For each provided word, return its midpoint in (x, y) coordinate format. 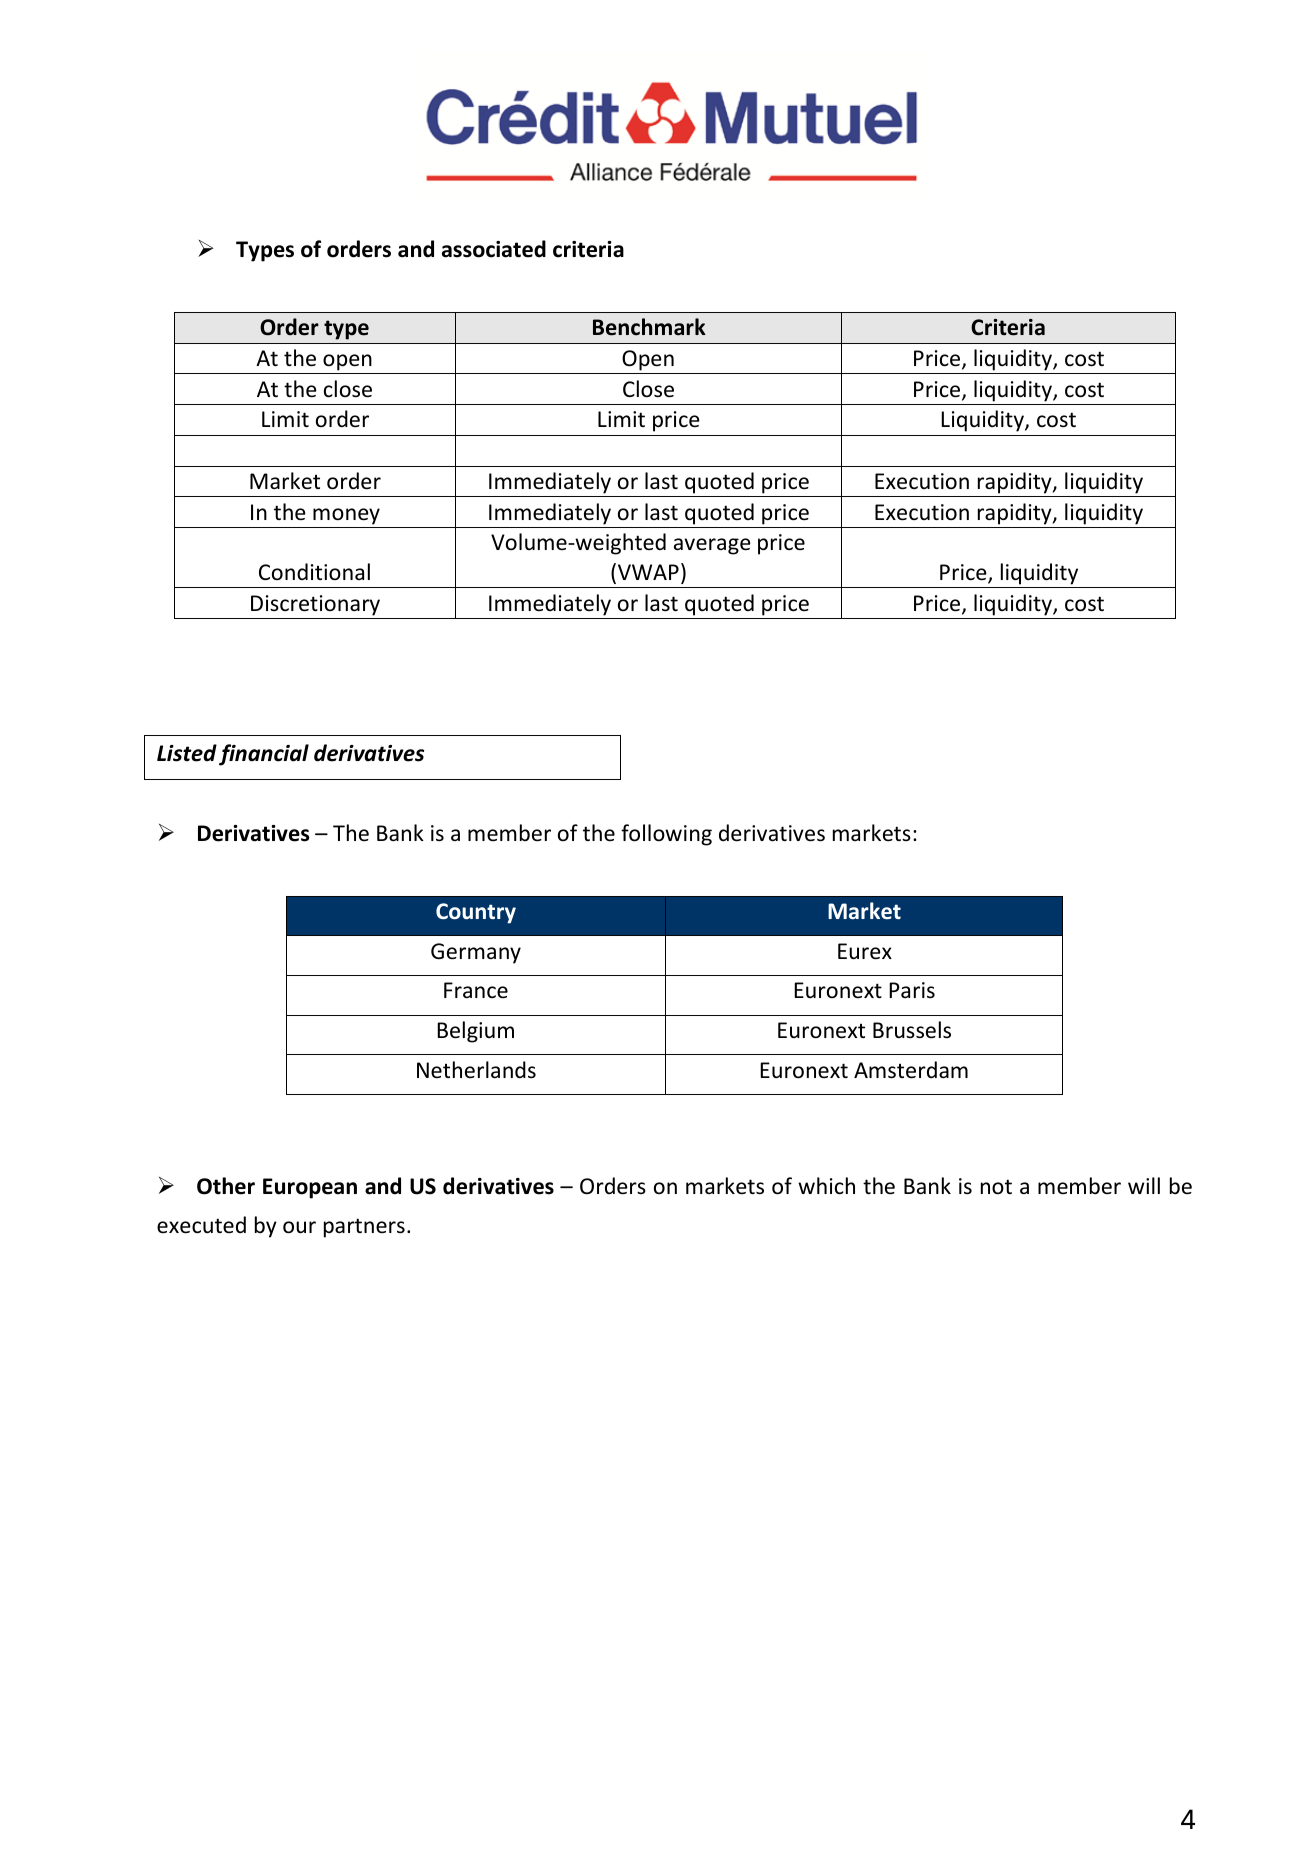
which (826, 1186)
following (666, 835)
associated (494, 249)
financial (264, 755)
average (712, 546)
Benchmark (649, 327)
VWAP (648, 572)
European (310, 1188)
